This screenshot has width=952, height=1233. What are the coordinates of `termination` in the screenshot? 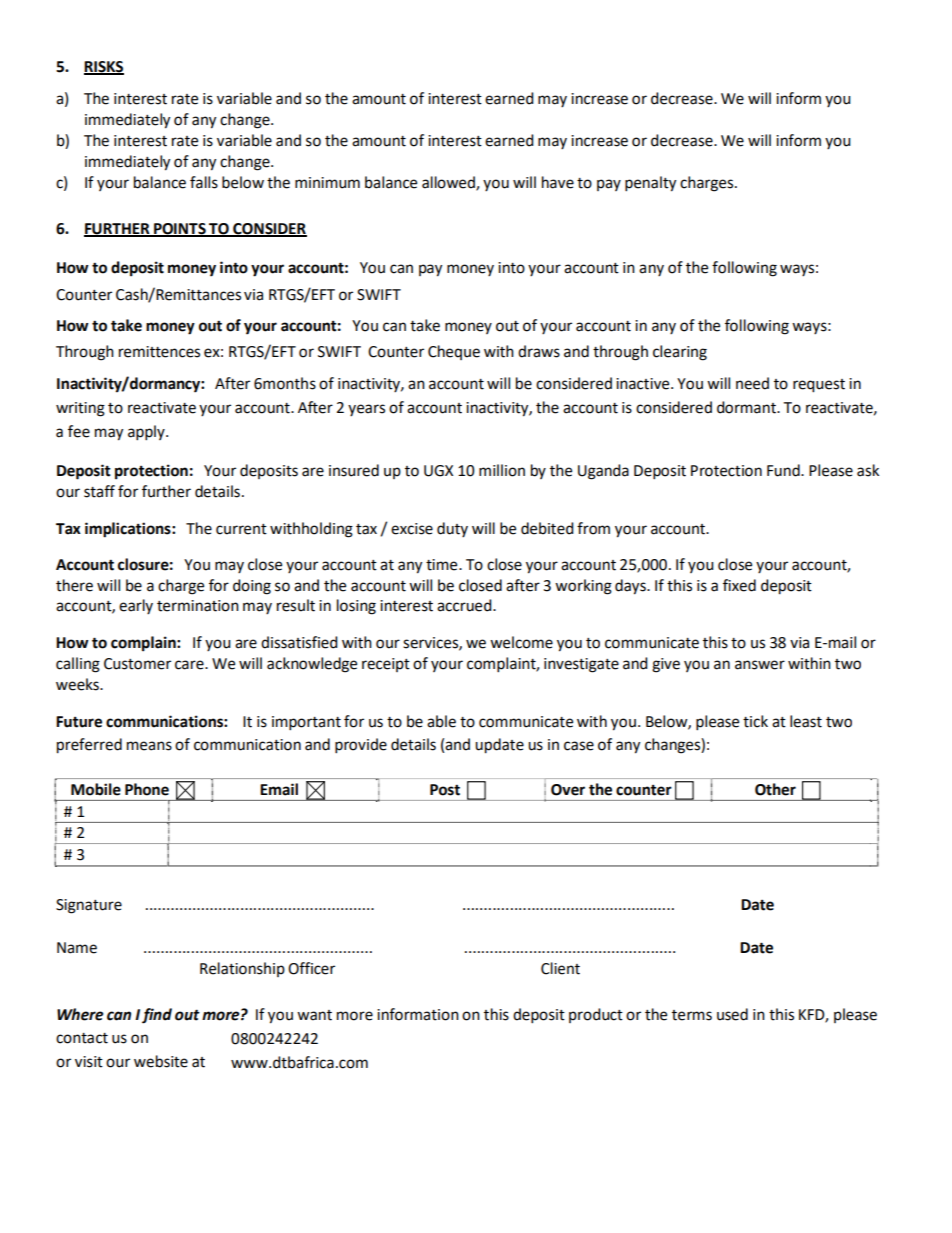 It's located at (198, 606).
